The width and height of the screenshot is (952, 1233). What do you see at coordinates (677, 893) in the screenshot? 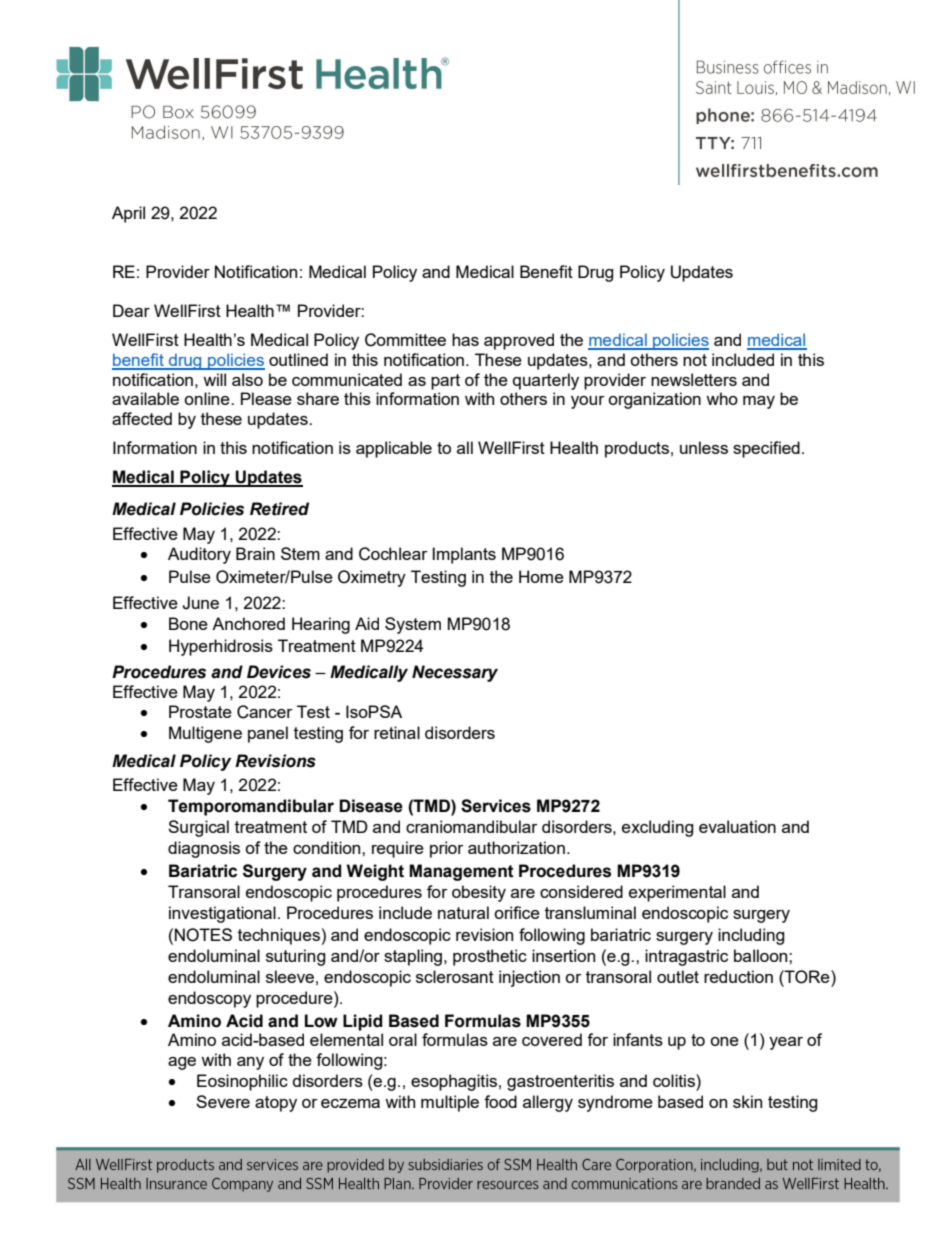
I see `experimental` at bounding box center [677, 893].
